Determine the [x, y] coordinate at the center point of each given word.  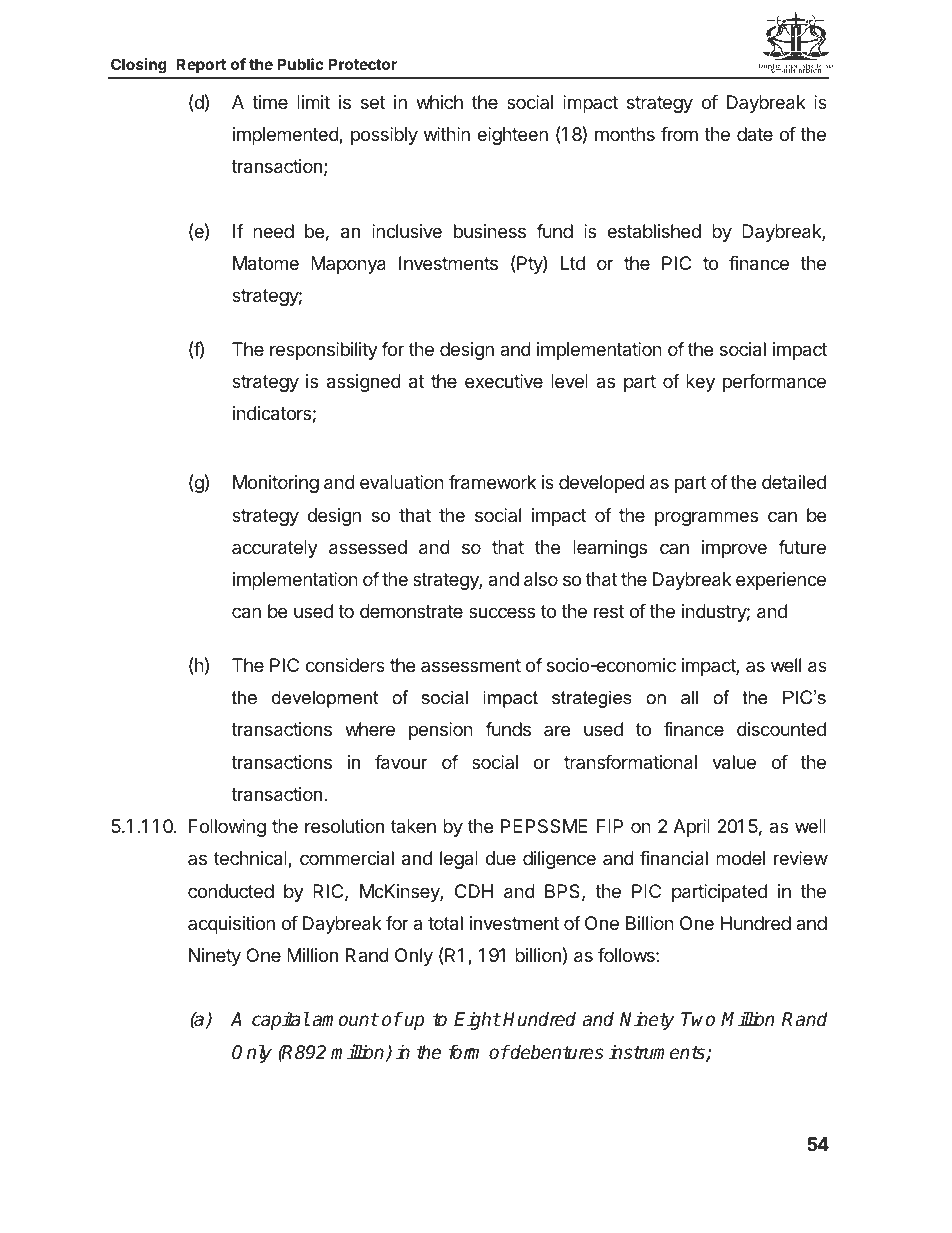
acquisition [231, 925]
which [439, 102]
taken [413, 826]
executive [504, 381]
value [734, 762]
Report [201, 65]
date [755, 134]
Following [227, 828]
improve [734, 549]
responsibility [324, 351]
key [700, 383]
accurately [275, 549]
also [541, 579]
